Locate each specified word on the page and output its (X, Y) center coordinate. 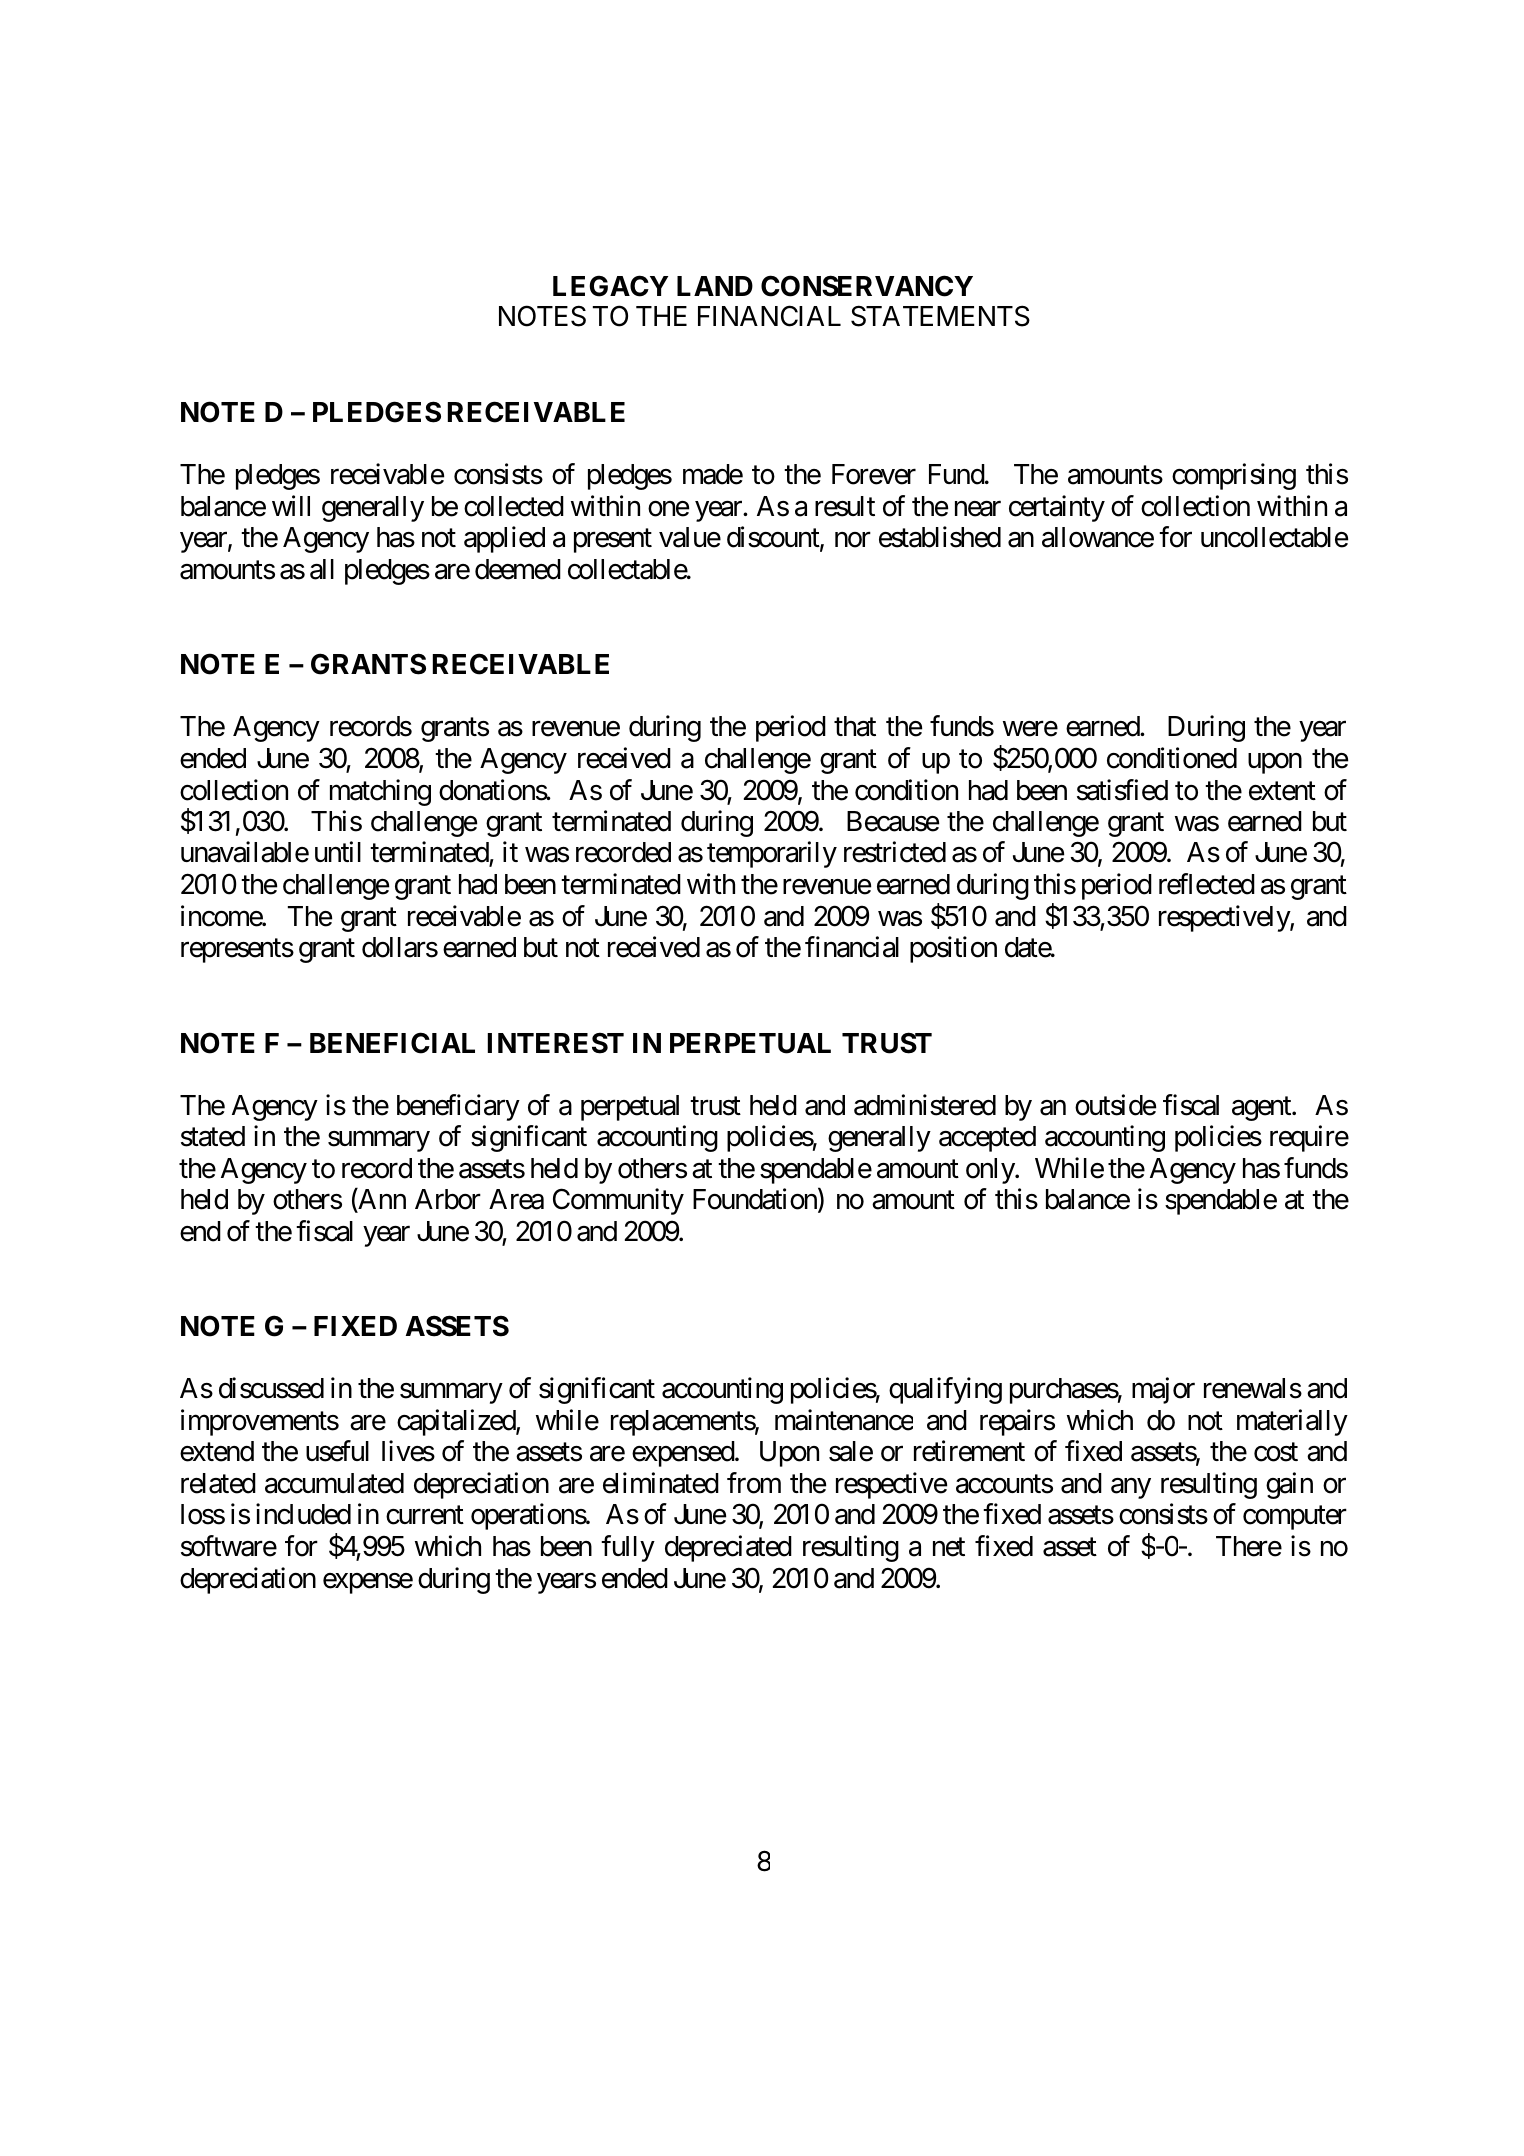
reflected (1207, 884)
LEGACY (610, 286)
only (991, 1171)
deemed (518, 569)
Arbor (448, 1199)
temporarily (772, 855)
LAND (715, 286)
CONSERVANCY (867, 286)
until (338, 852)
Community (618, 1201)
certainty (1057, 508)
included (303, 1514)
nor (853, 540)
